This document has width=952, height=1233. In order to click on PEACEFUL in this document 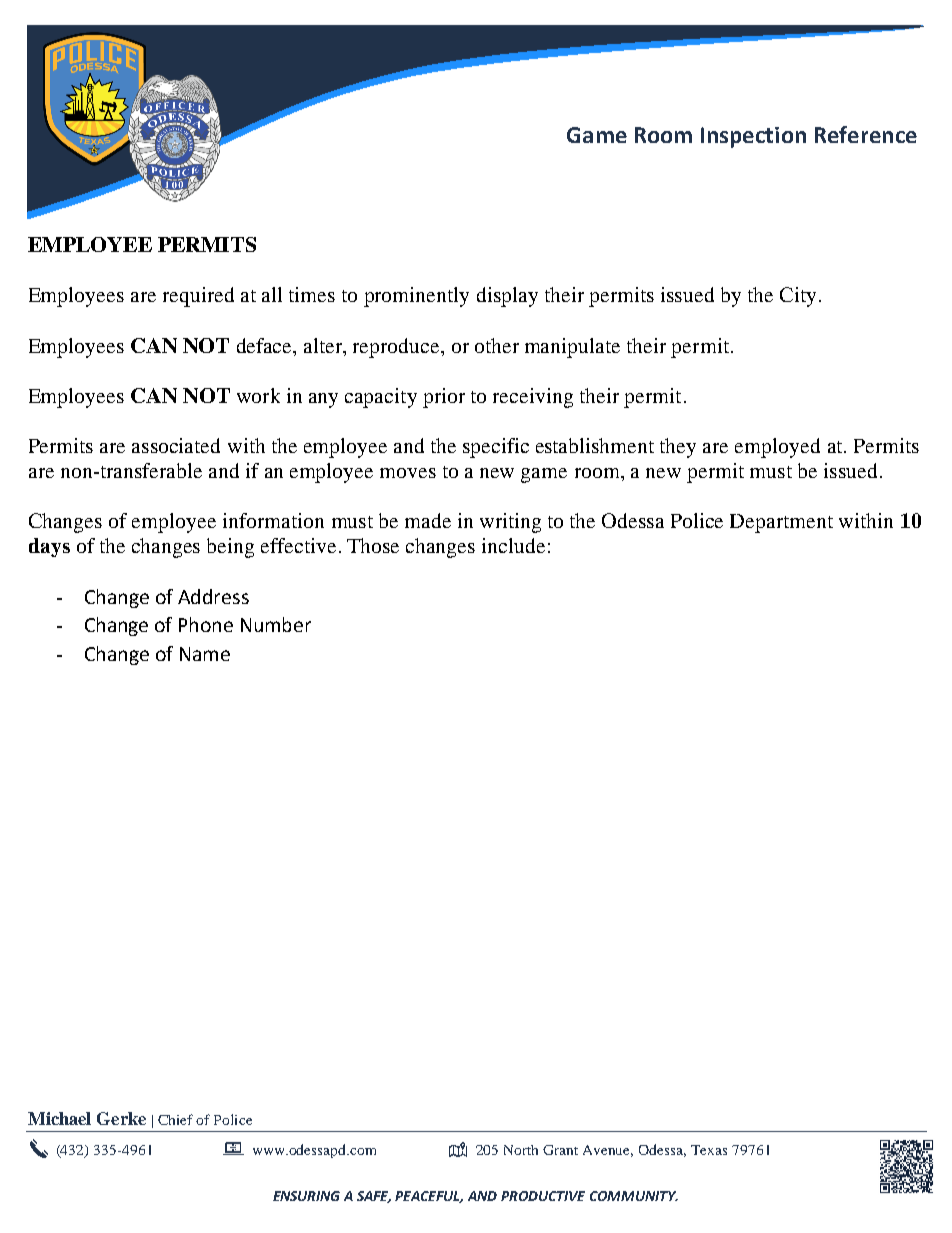, I will do `click(429, 1197)`.
